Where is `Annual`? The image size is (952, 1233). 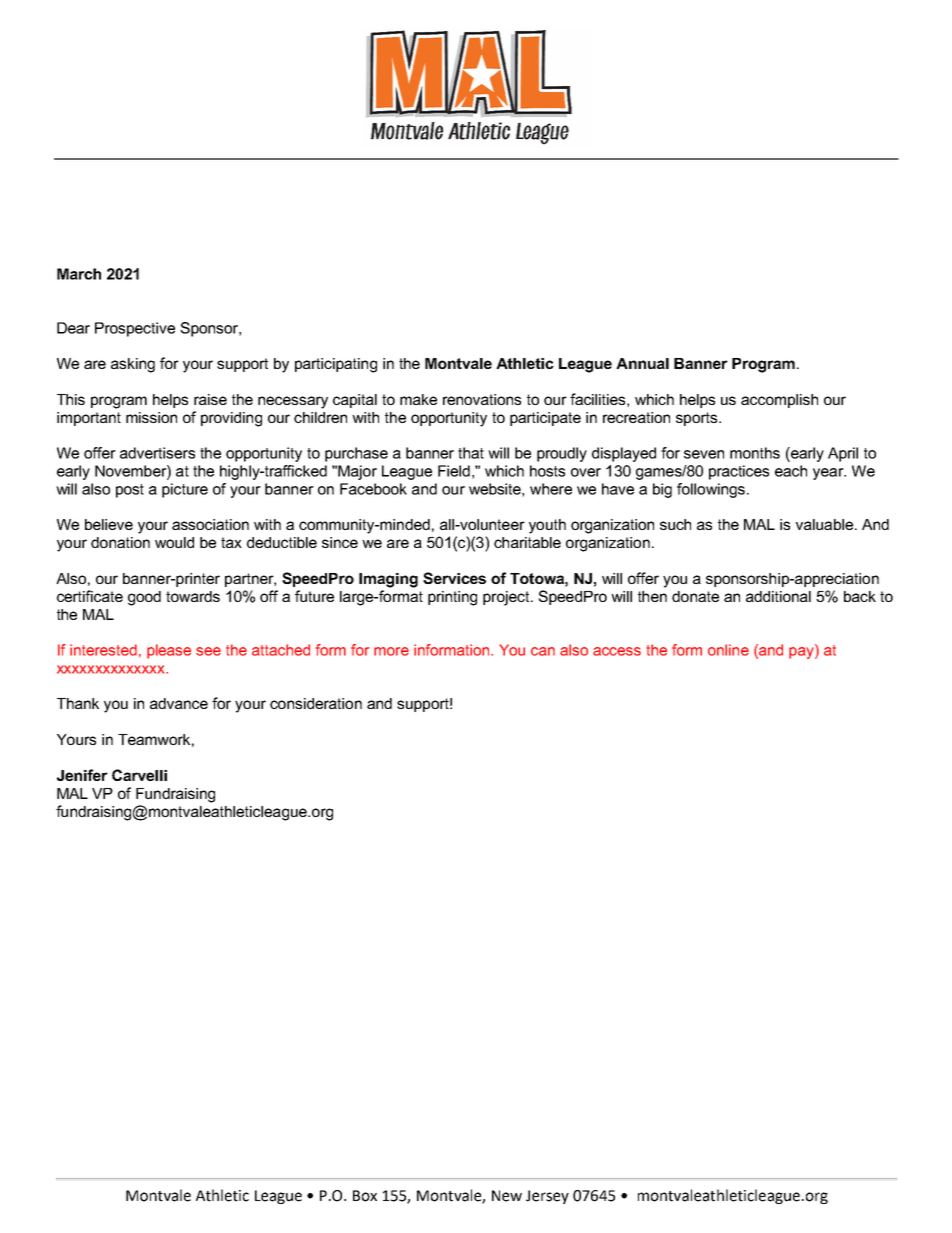
Annual is located at coordinates (642, 363).
